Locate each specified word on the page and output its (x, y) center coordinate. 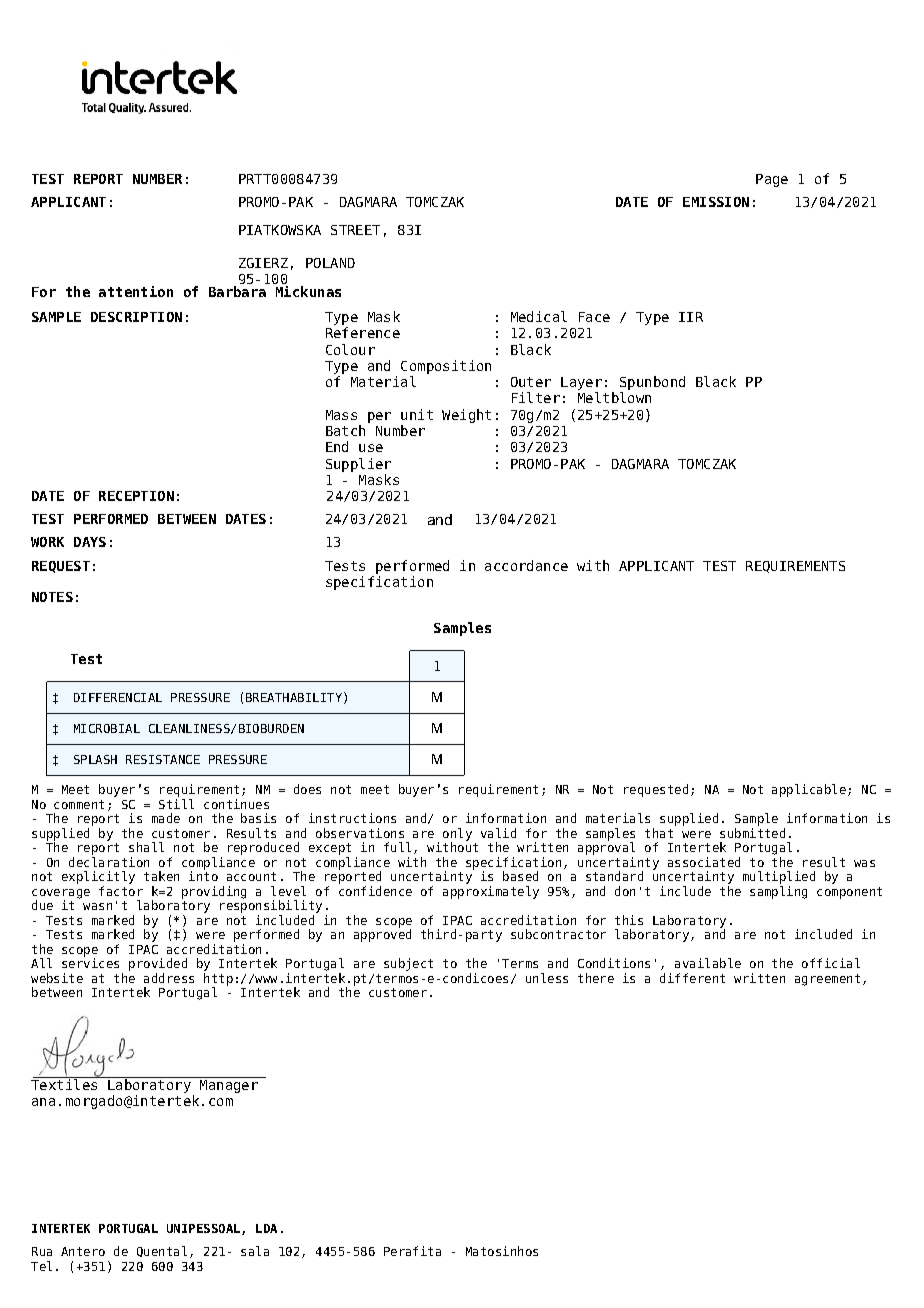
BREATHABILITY (294, 697)
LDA (266, 1228)
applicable (809, 790)
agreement (827, 980)
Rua (42, 1251)
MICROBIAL (107, 728)
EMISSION (716, 202)
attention (136, 291)
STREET (355, 230)
